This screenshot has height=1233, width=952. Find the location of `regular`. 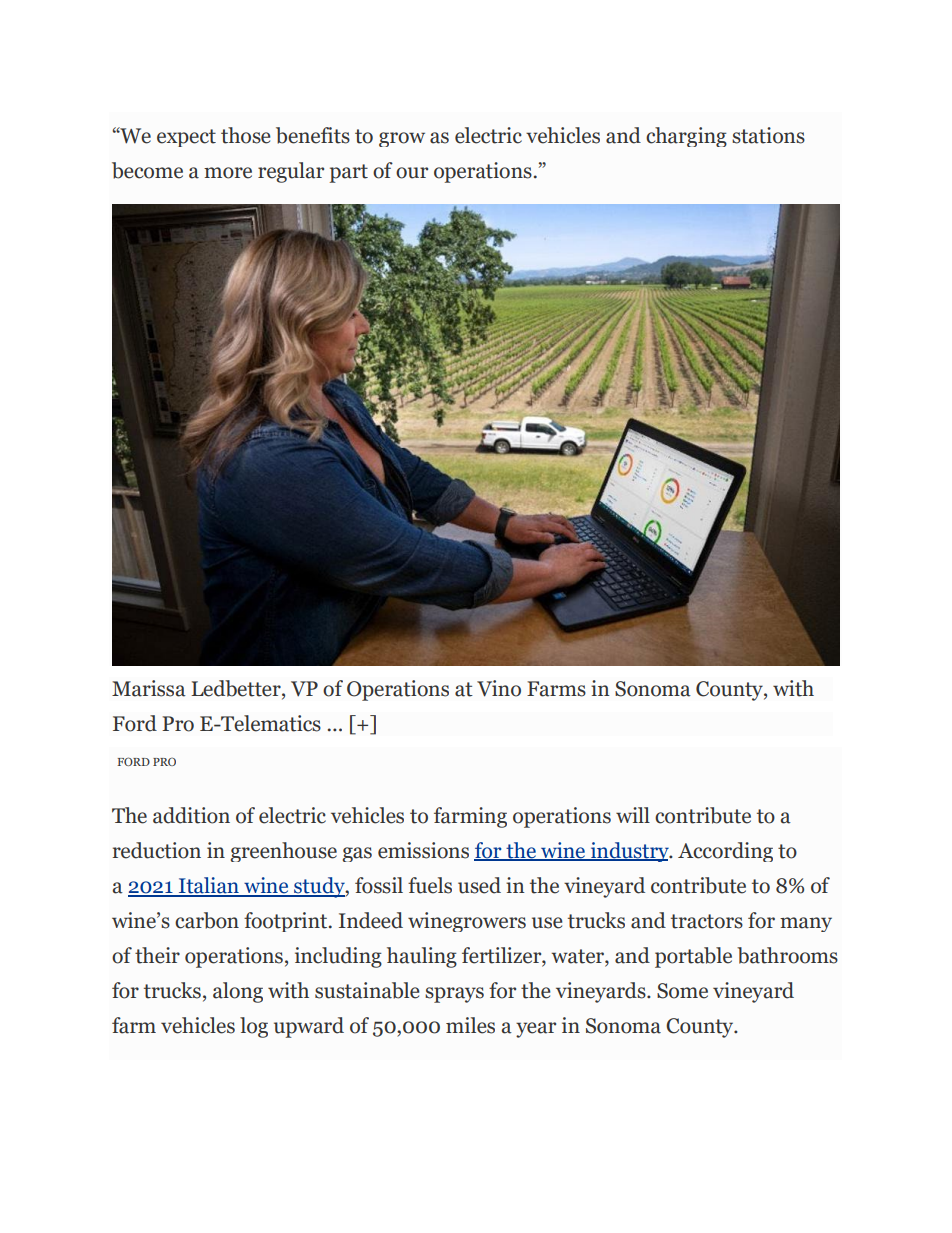

regular is located at coordinates (291, 172).
